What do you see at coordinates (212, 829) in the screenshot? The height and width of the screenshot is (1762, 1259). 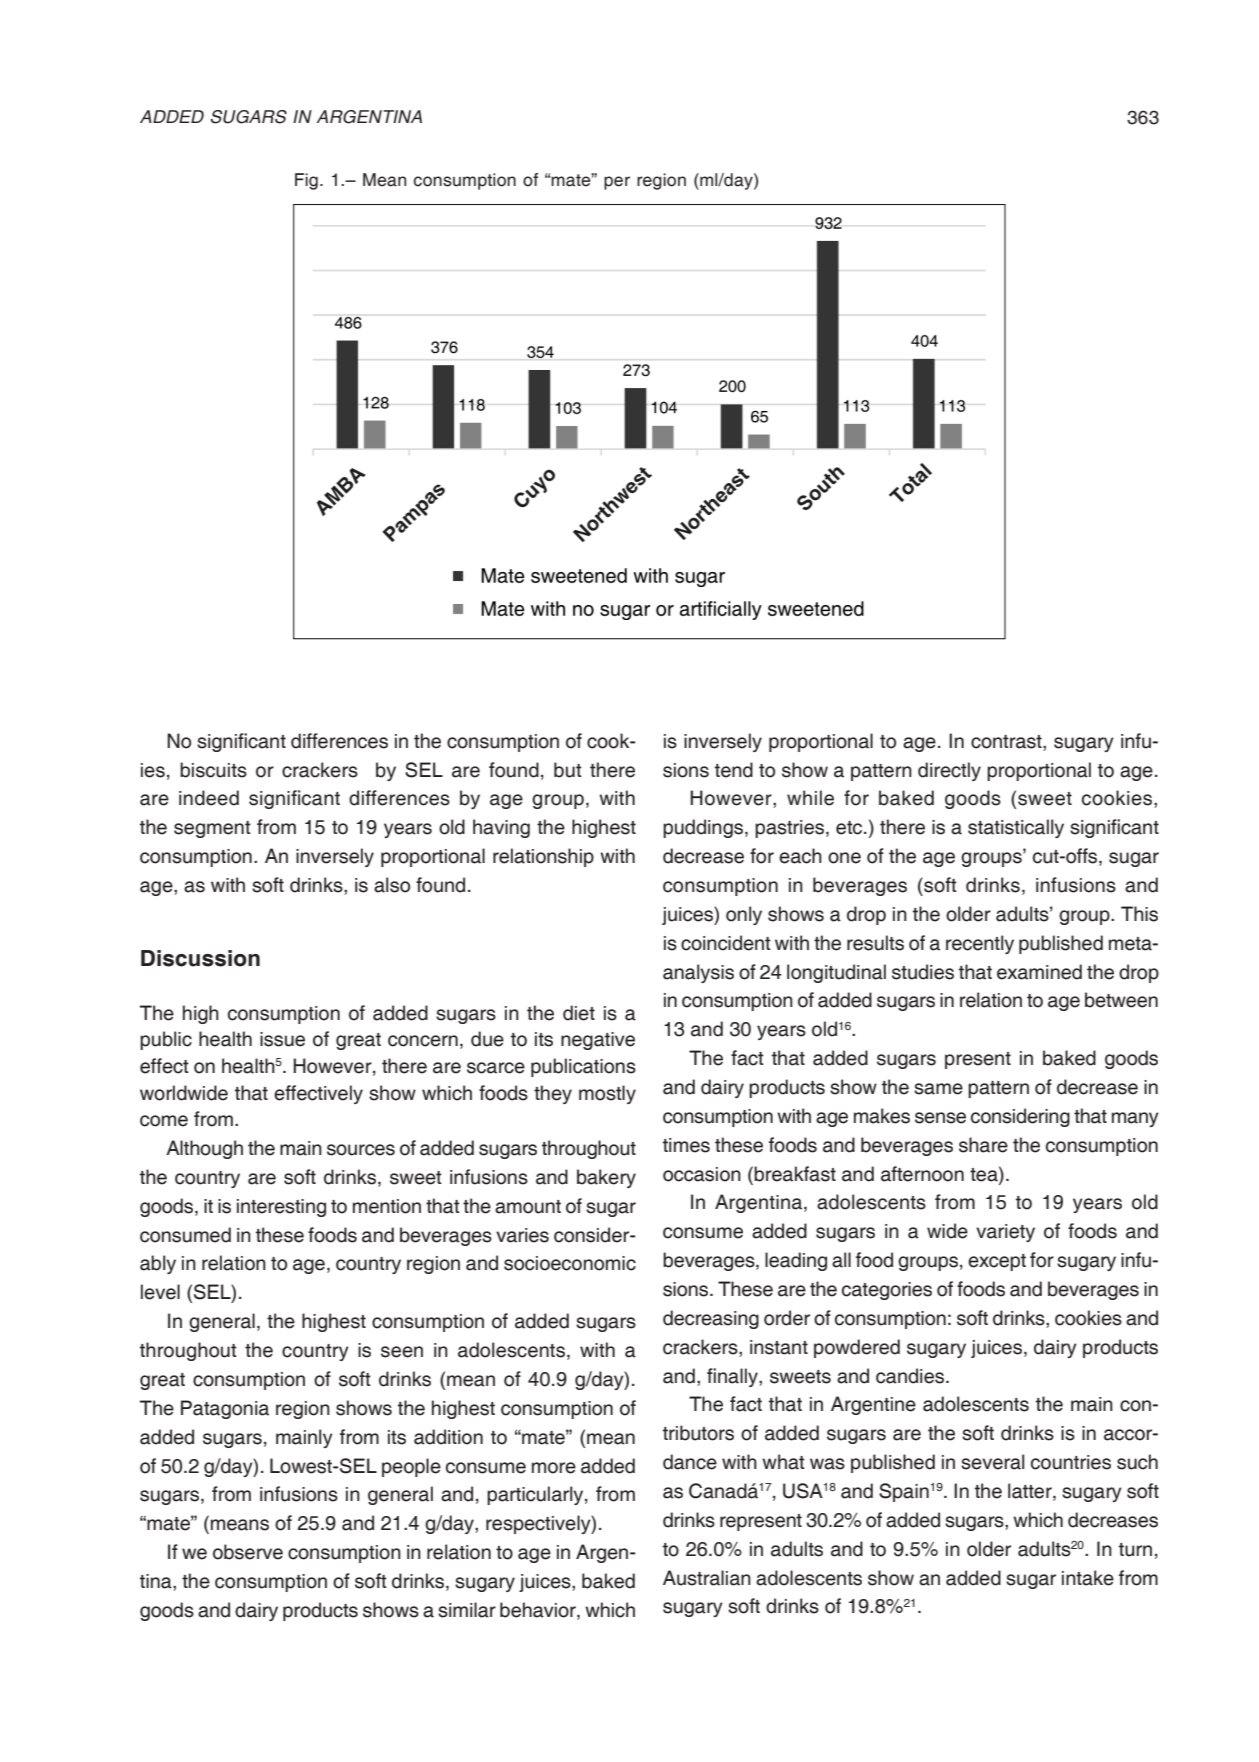 I see `segment` at bounding box center [212, 829].
